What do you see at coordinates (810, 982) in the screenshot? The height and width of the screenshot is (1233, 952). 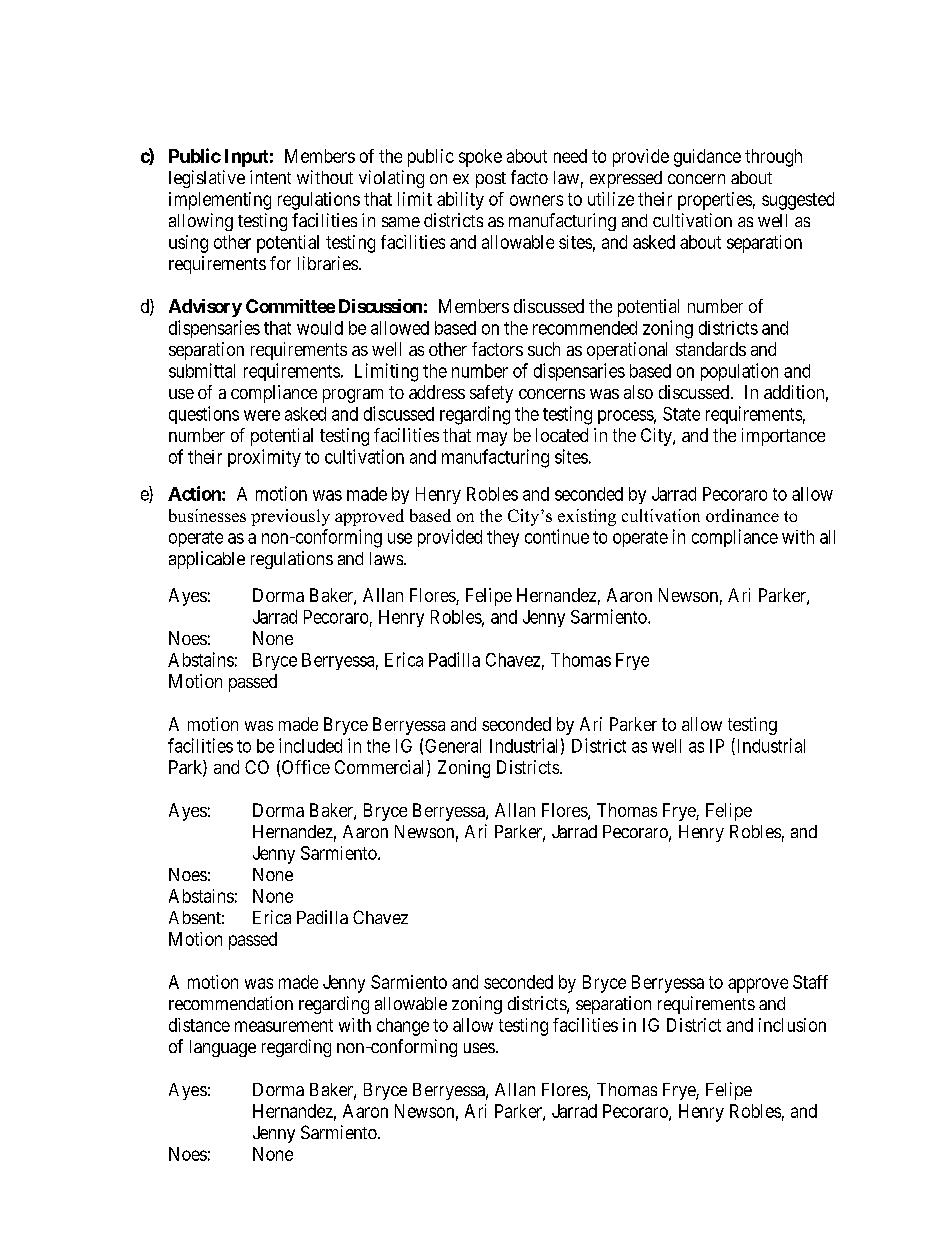 I see `Staff` at bounding box center [810, 982].
